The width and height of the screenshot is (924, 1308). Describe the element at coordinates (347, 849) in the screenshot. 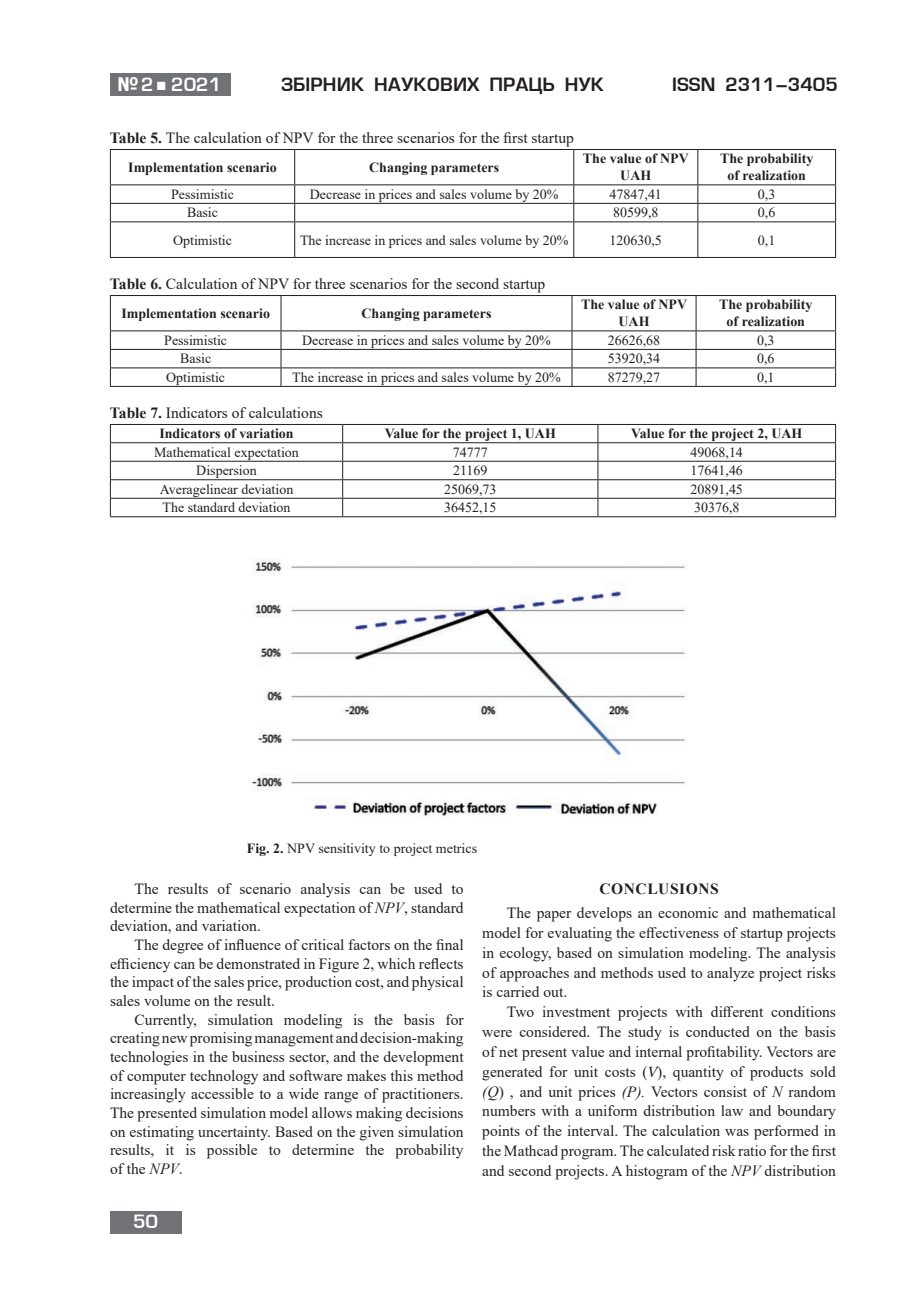

I see `sensitivity` at that location.
